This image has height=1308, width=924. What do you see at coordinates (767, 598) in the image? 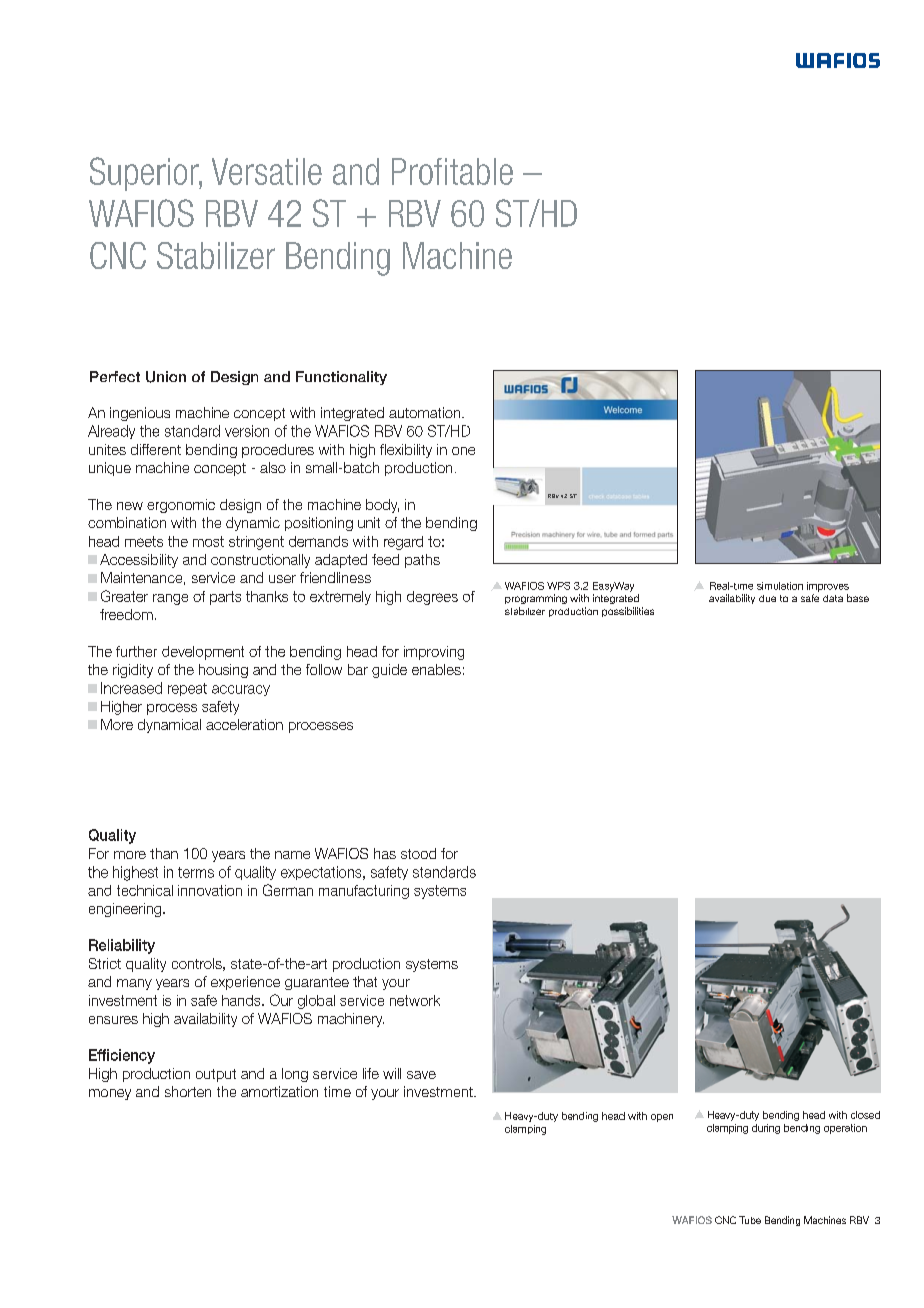
I see `due` at bounding box center [767, 598].
